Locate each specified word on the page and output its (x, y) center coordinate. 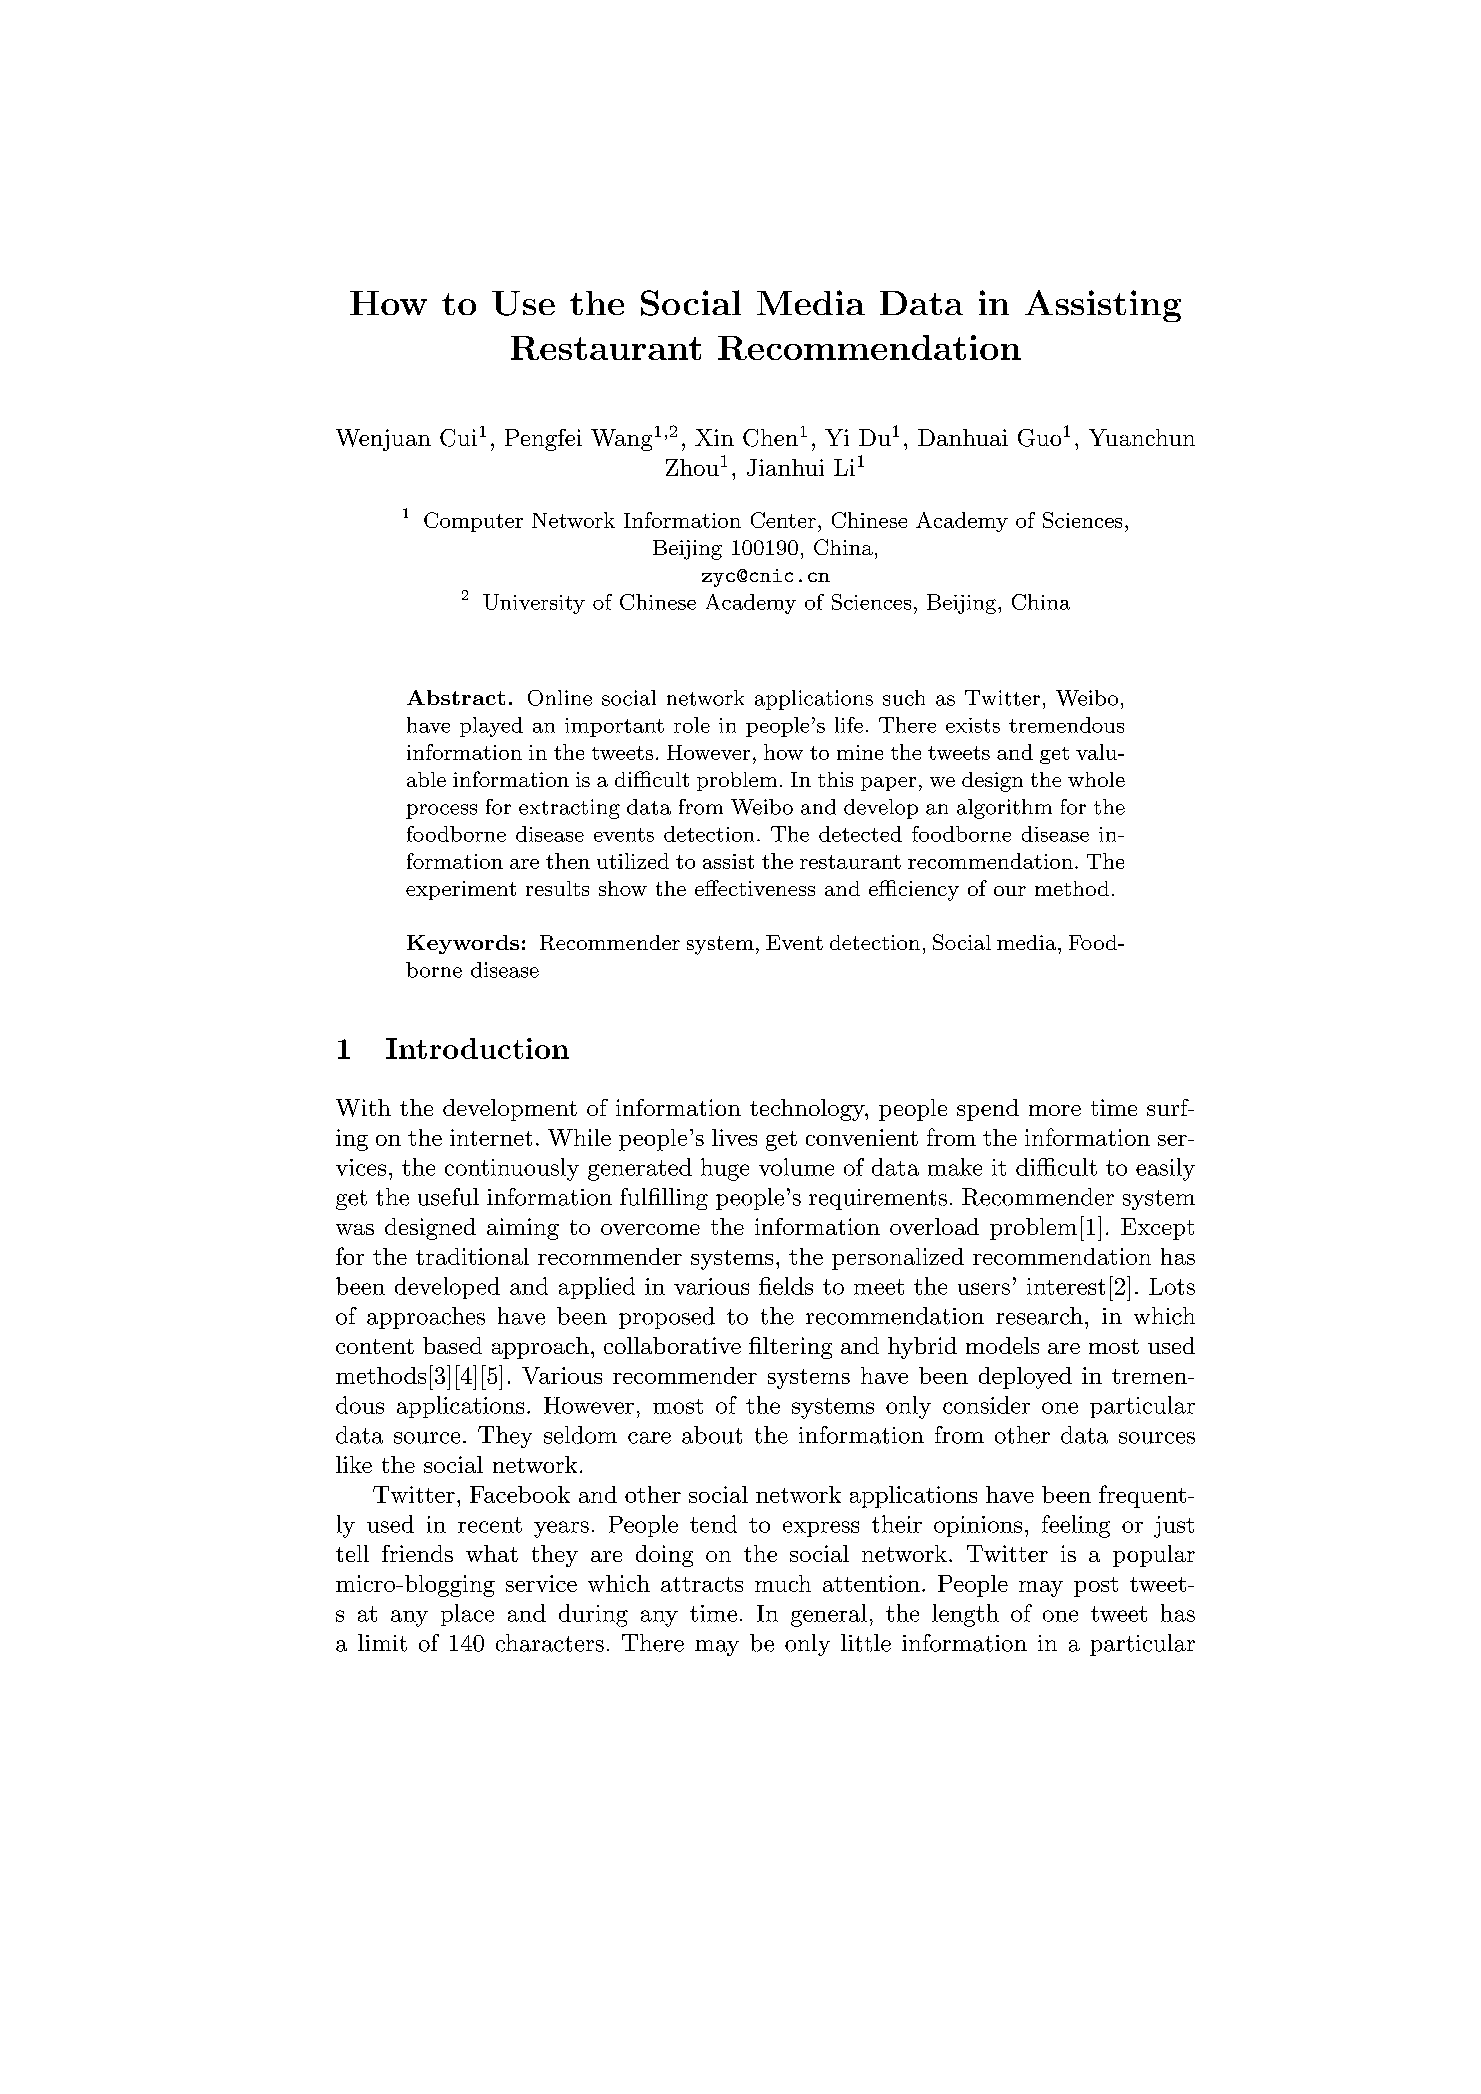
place (467, 1615)
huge (725, 1169)
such (904, 698)
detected (860, 834)
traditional (472, 1256)
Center (783, 520)
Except (1157, 1229)
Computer (473, 522)
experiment (461, 890)
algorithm (1004, 809)
